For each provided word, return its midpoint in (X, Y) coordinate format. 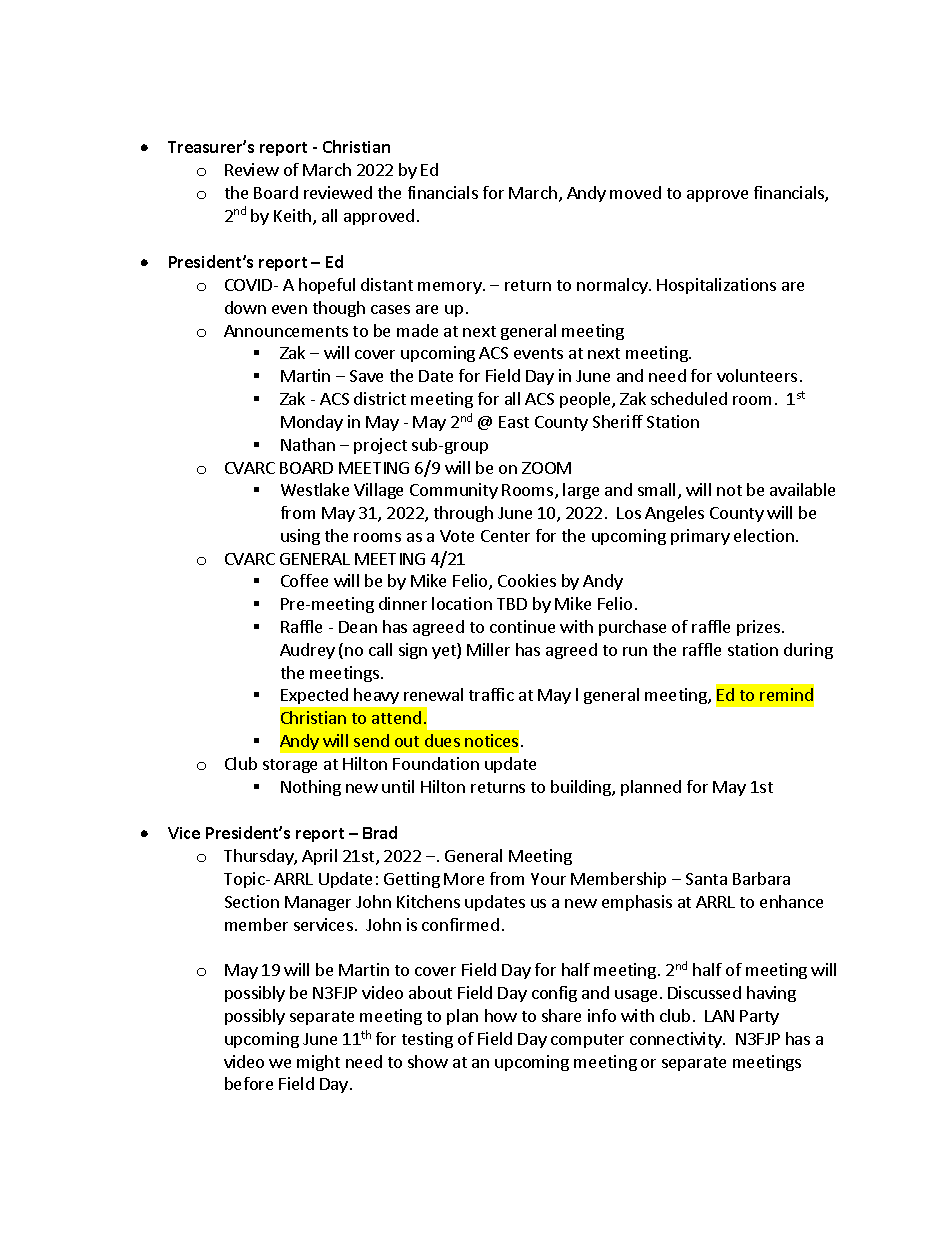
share (561, 1015)
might (318, 1063)
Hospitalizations (716, 286)
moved (635, 192)
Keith (294, 217)
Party (759, 1017)
